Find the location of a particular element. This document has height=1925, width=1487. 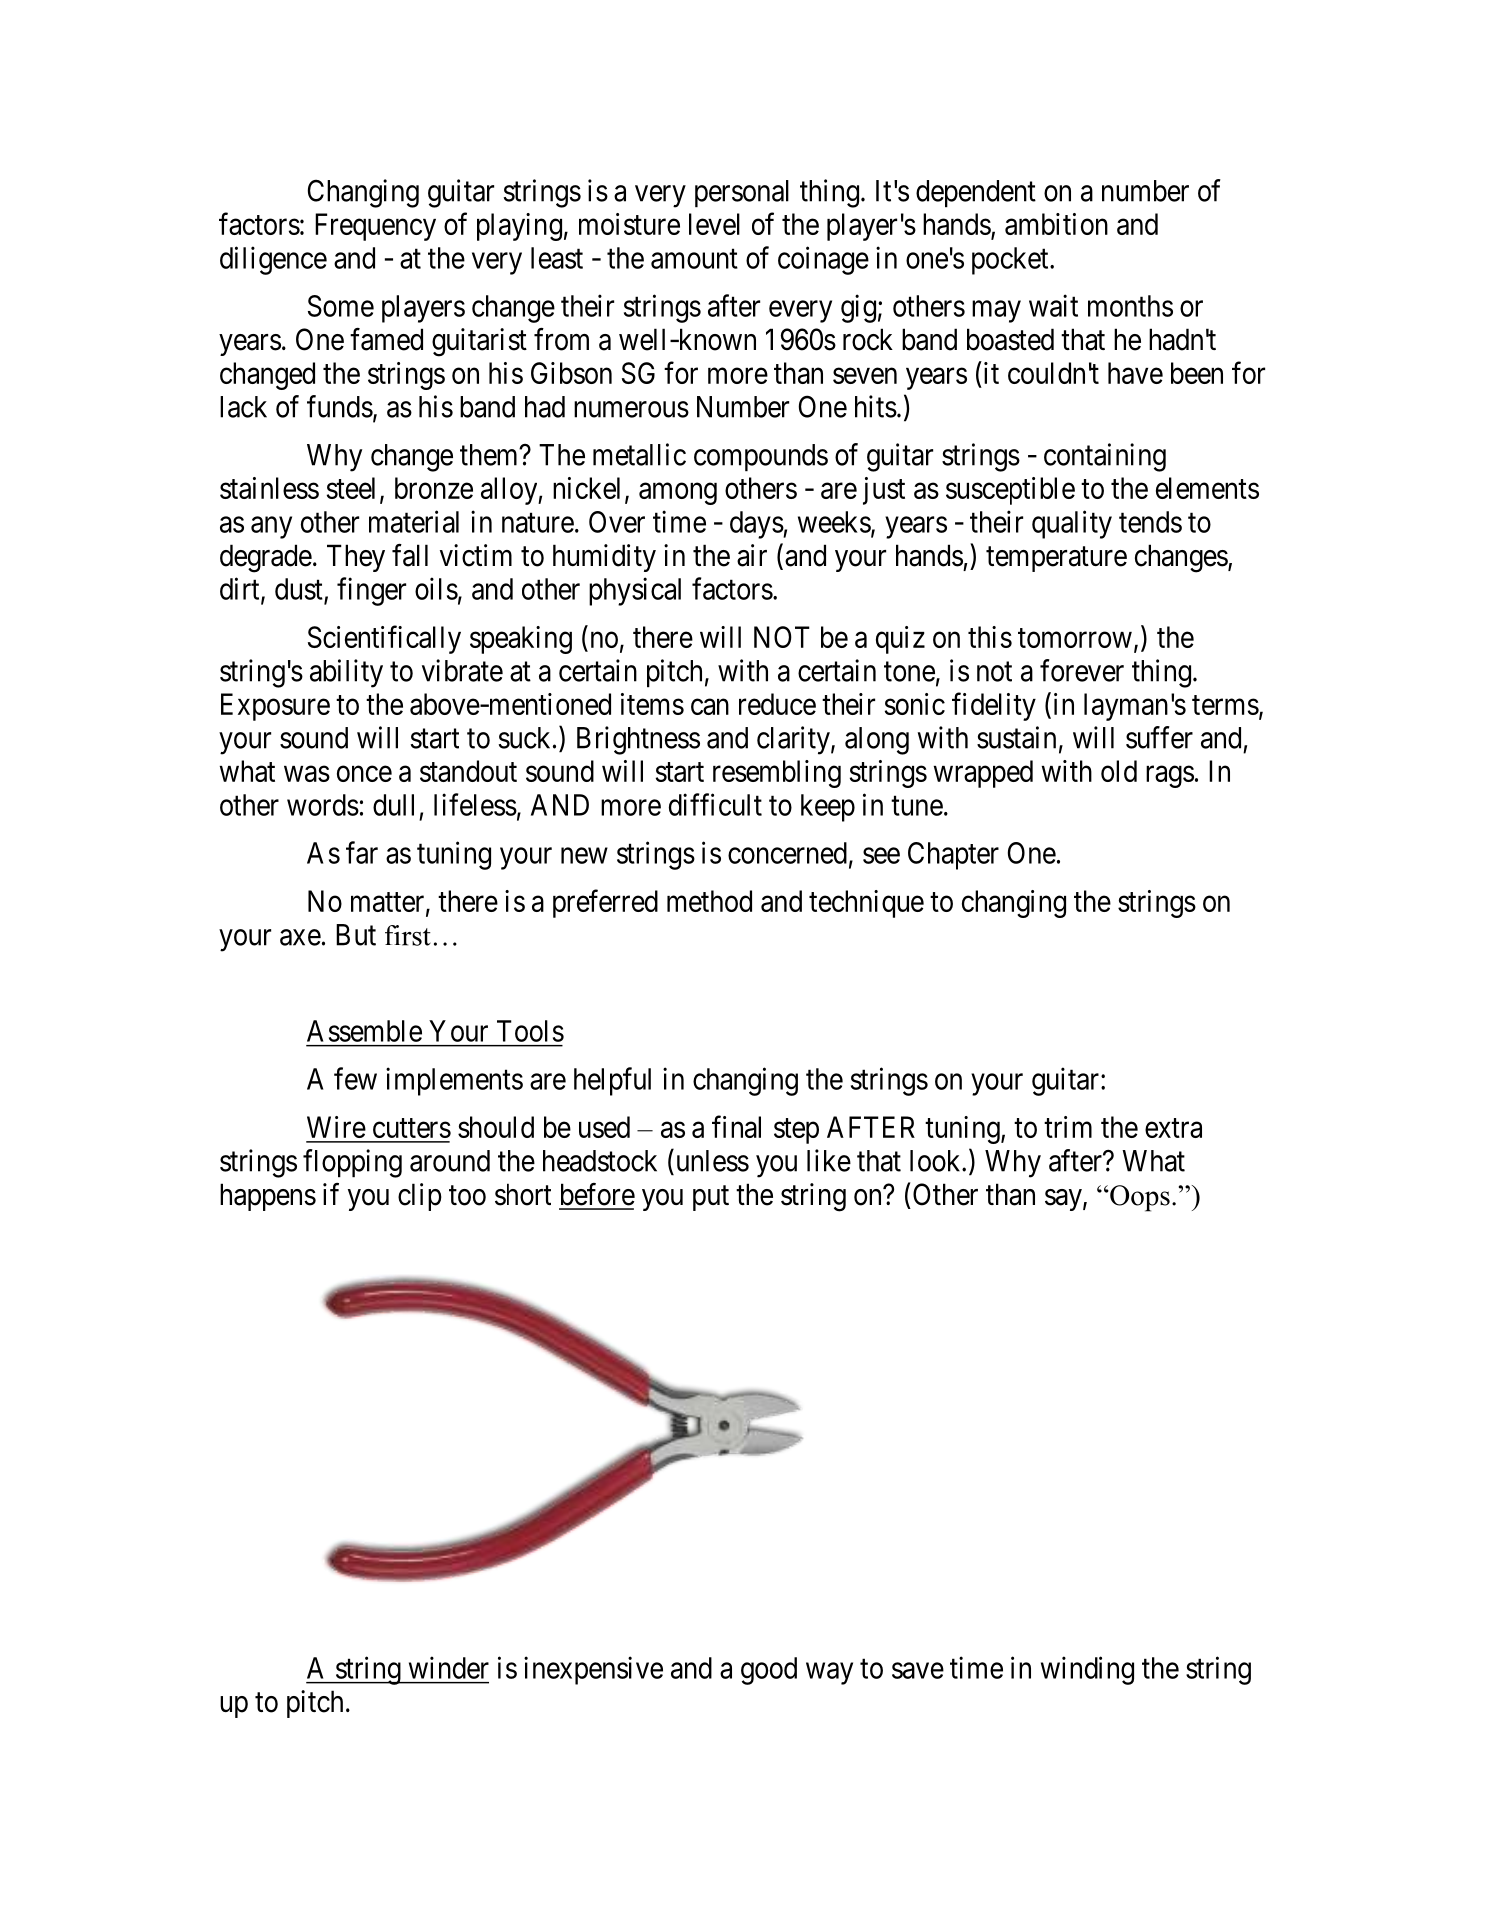

Frequency is located at coordinates (375, 227).
